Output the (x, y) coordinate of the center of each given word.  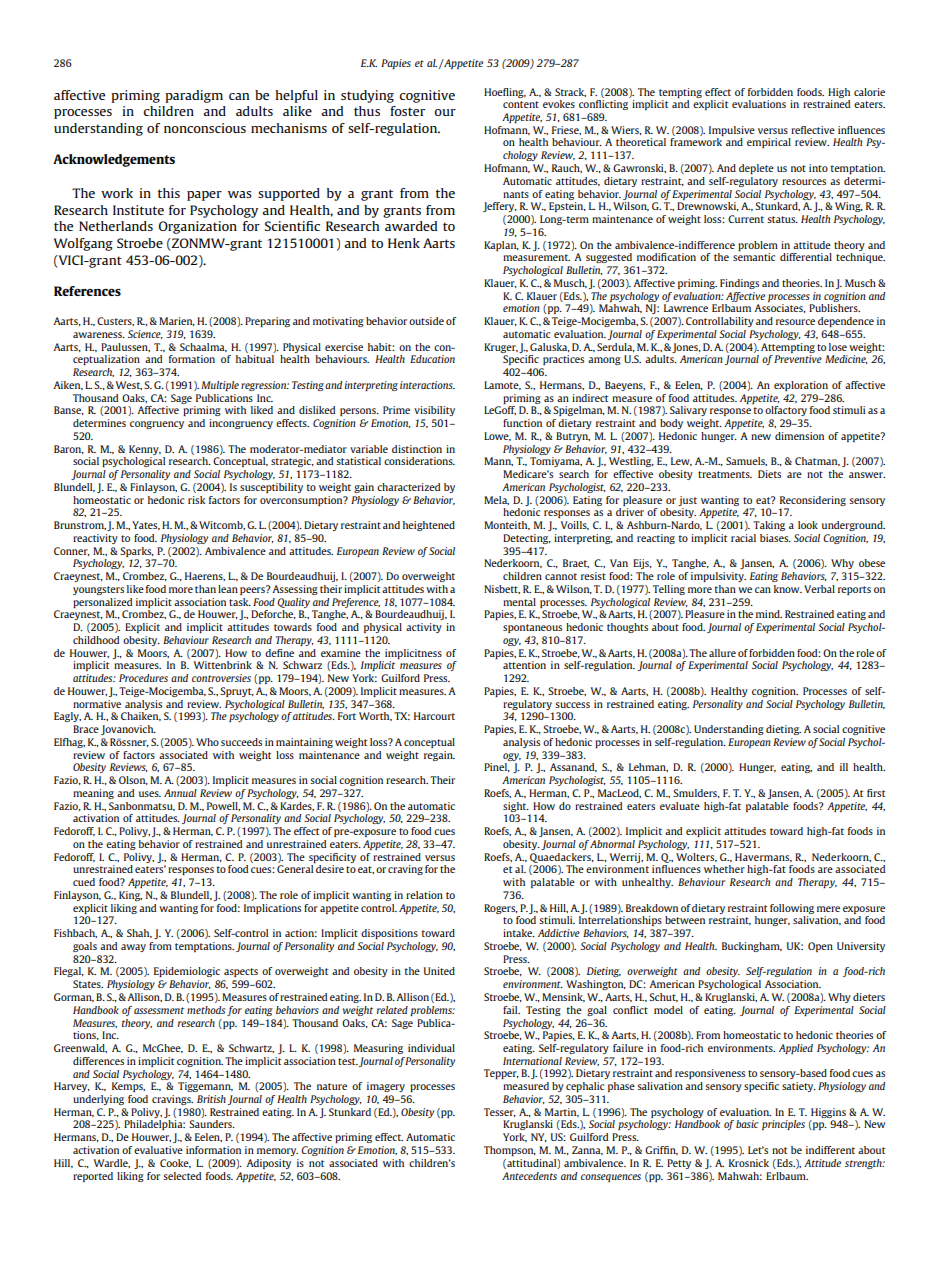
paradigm (194, 96)
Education (432, 359)
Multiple (220, 386)
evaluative (158, 1150)
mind (769, 614)
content (521, 104)
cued (84, 882)
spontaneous (532, 628)
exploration (801, 386)
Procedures (143, 678)
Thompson (510, 1151)
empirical (769, 143)
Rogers (501, 909)
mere (828, 909)
